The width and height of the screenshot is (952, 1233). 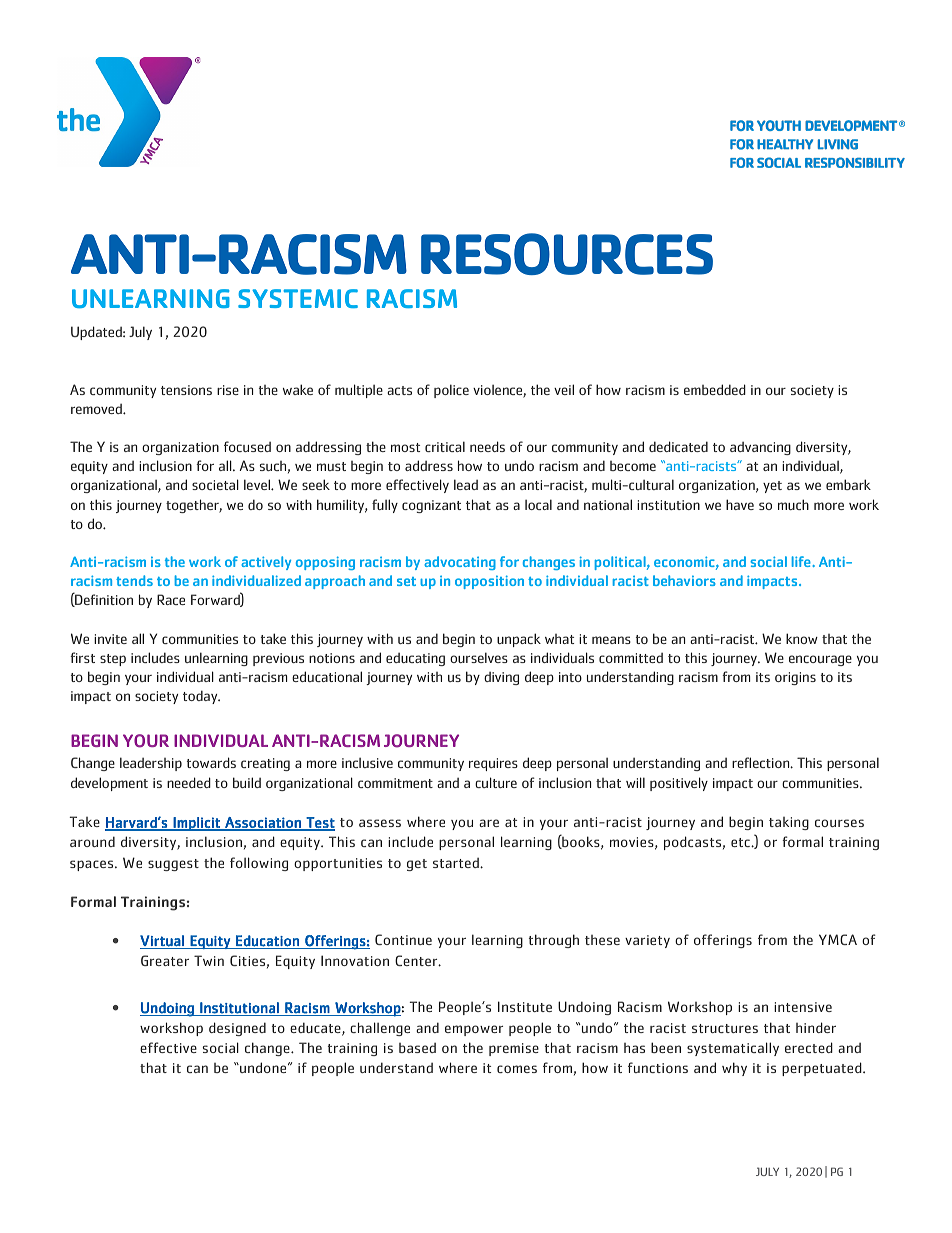 I want to click on systematically, so click(x=733, y=1049).
